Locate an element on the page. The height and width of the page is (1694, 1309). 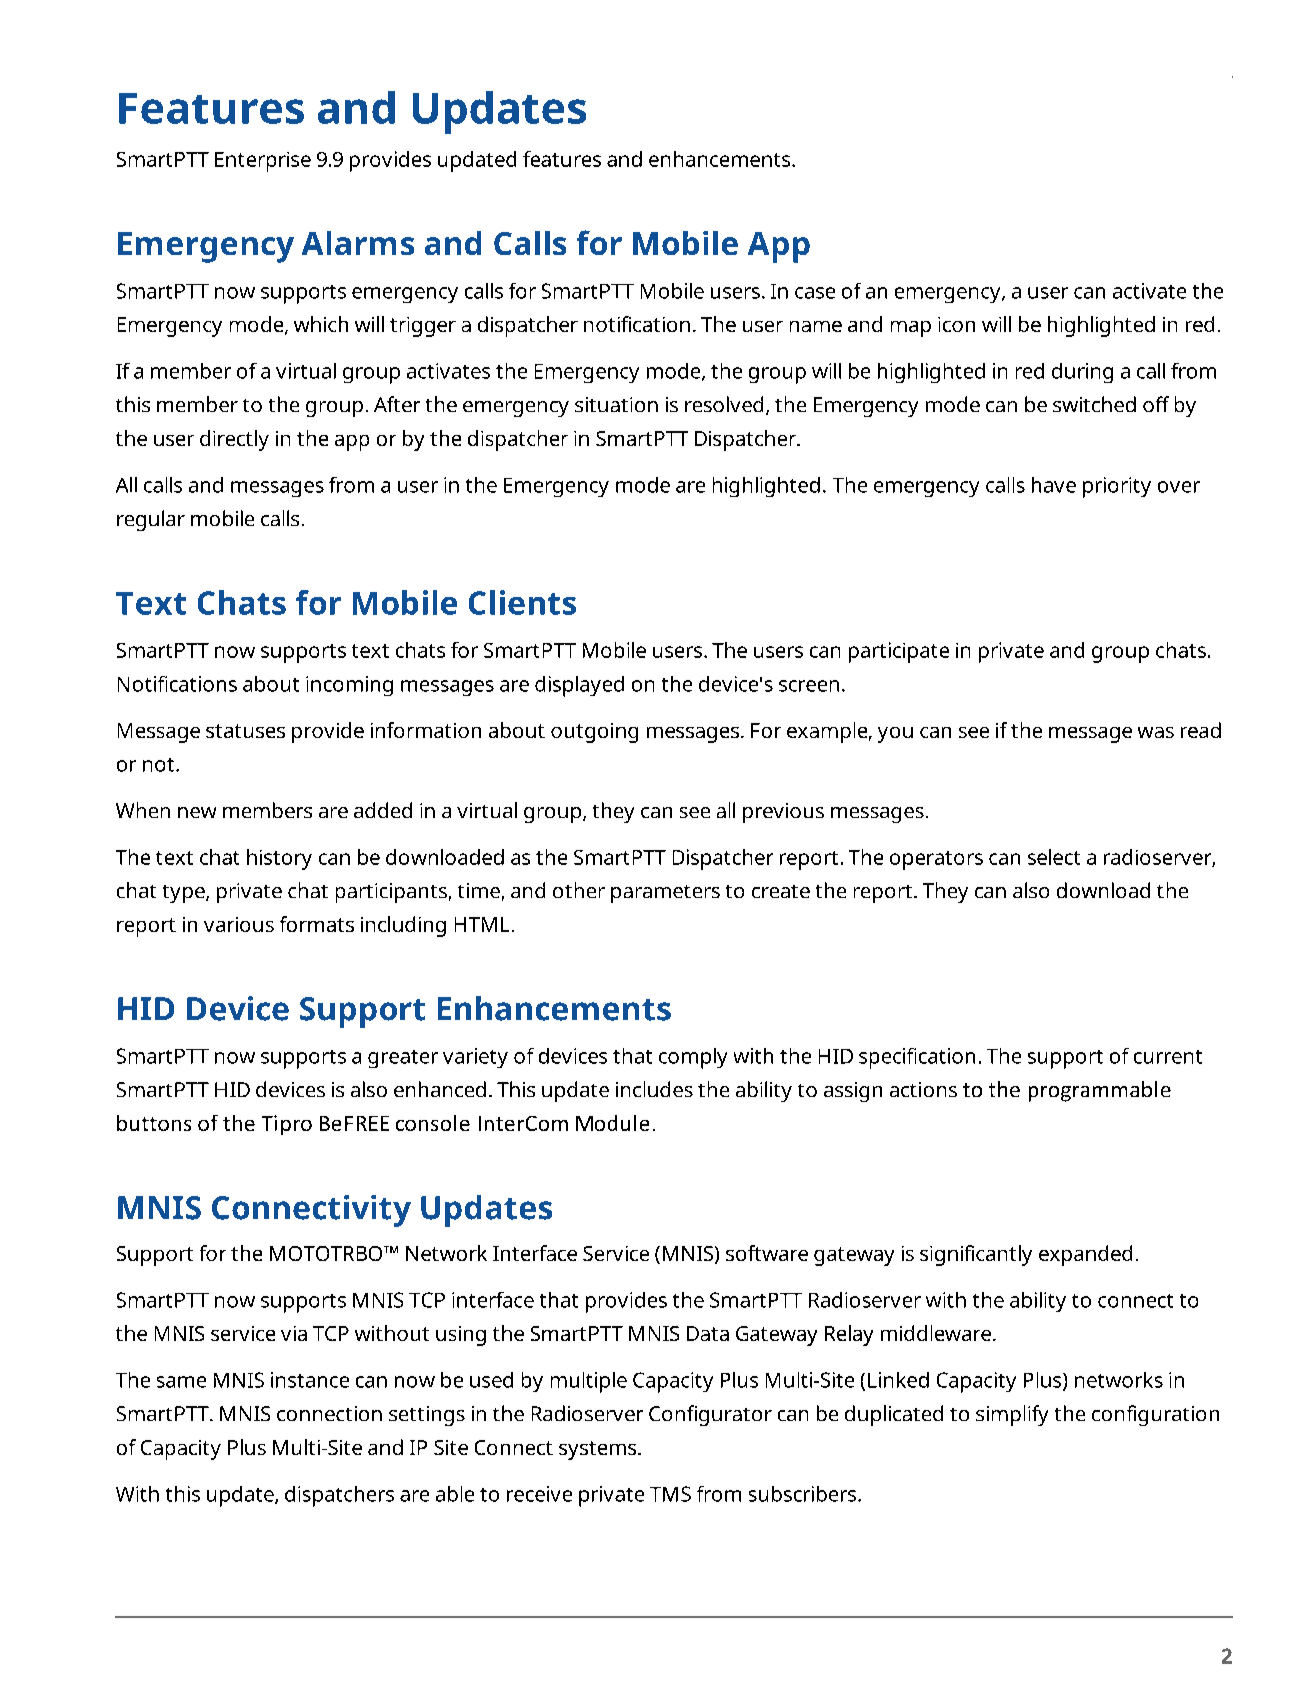
displayed is located at coordinates (579, 686).
